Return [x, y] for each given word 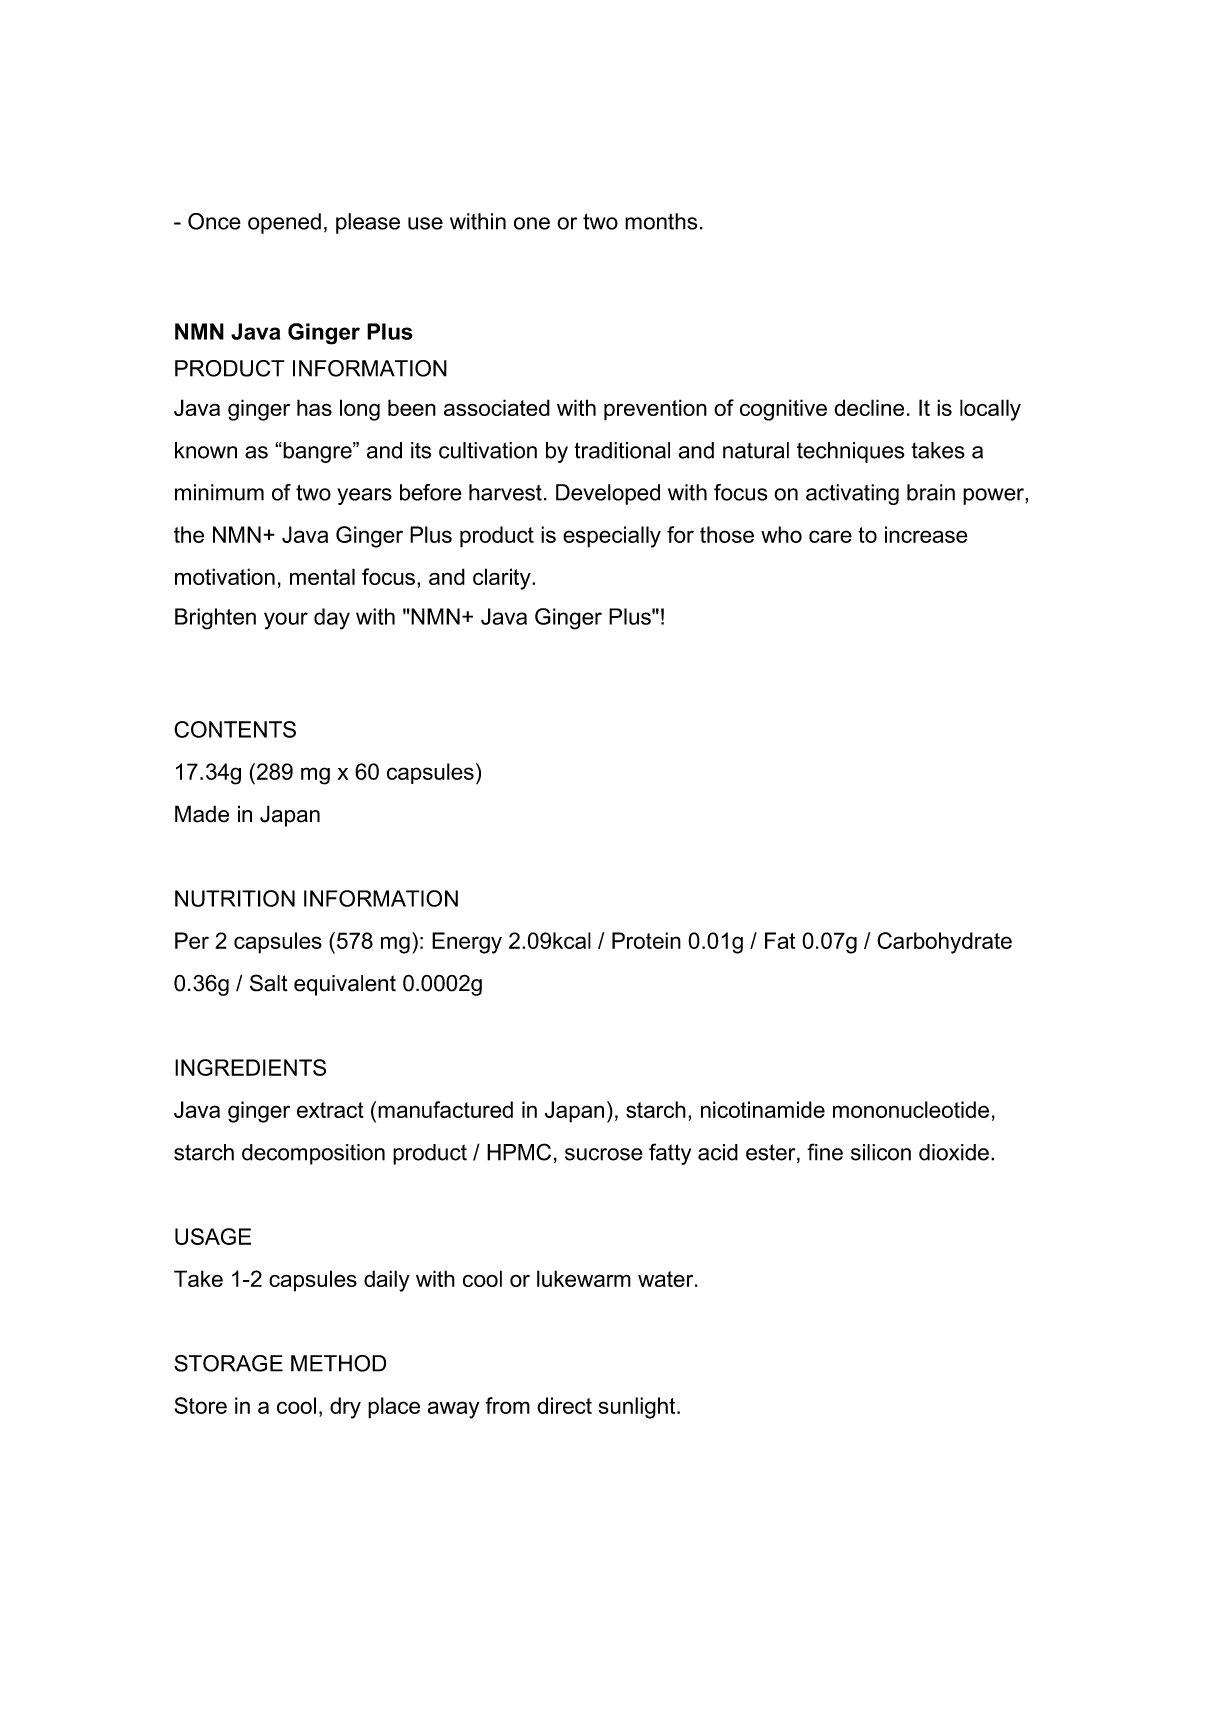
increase [926, 534]
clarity [503, 579]
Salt [269, 983]
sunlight [638, 1408]
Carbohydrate [944, 943]
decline [869, 407]
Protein [646, 940]
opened [284, 223]
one [532, 223]
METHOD [338, 1363]
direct [564, 1405]
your [286, 621]
